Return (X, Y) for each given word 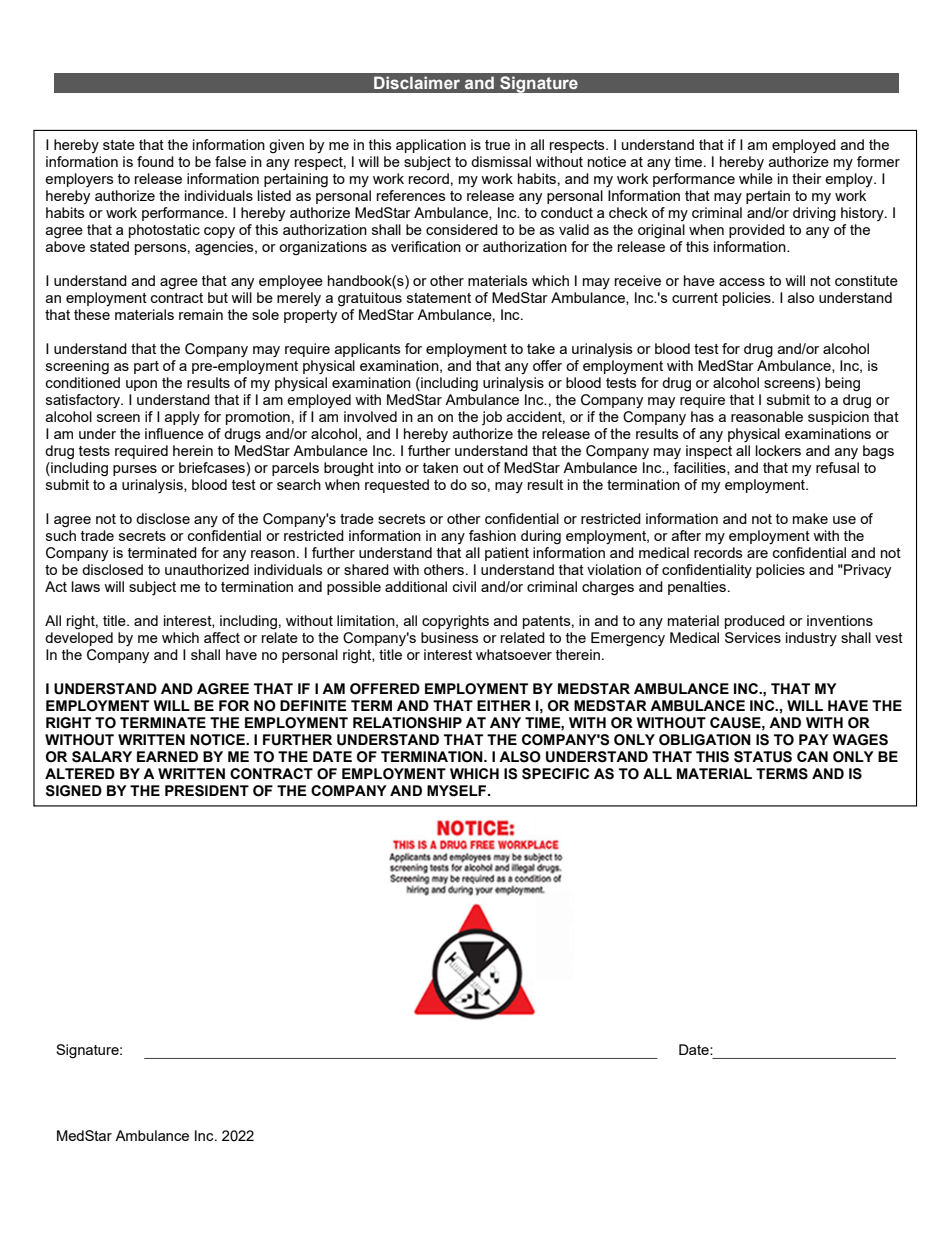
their (807, 178)
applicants (368, 350)
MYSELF (456, 791)
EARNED (167, 756)
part (146, 367)
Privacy (866, 571)
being (842, 384)
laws (86, 586)
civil (464, 586)
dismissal (501, 161)
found (155, 161)
